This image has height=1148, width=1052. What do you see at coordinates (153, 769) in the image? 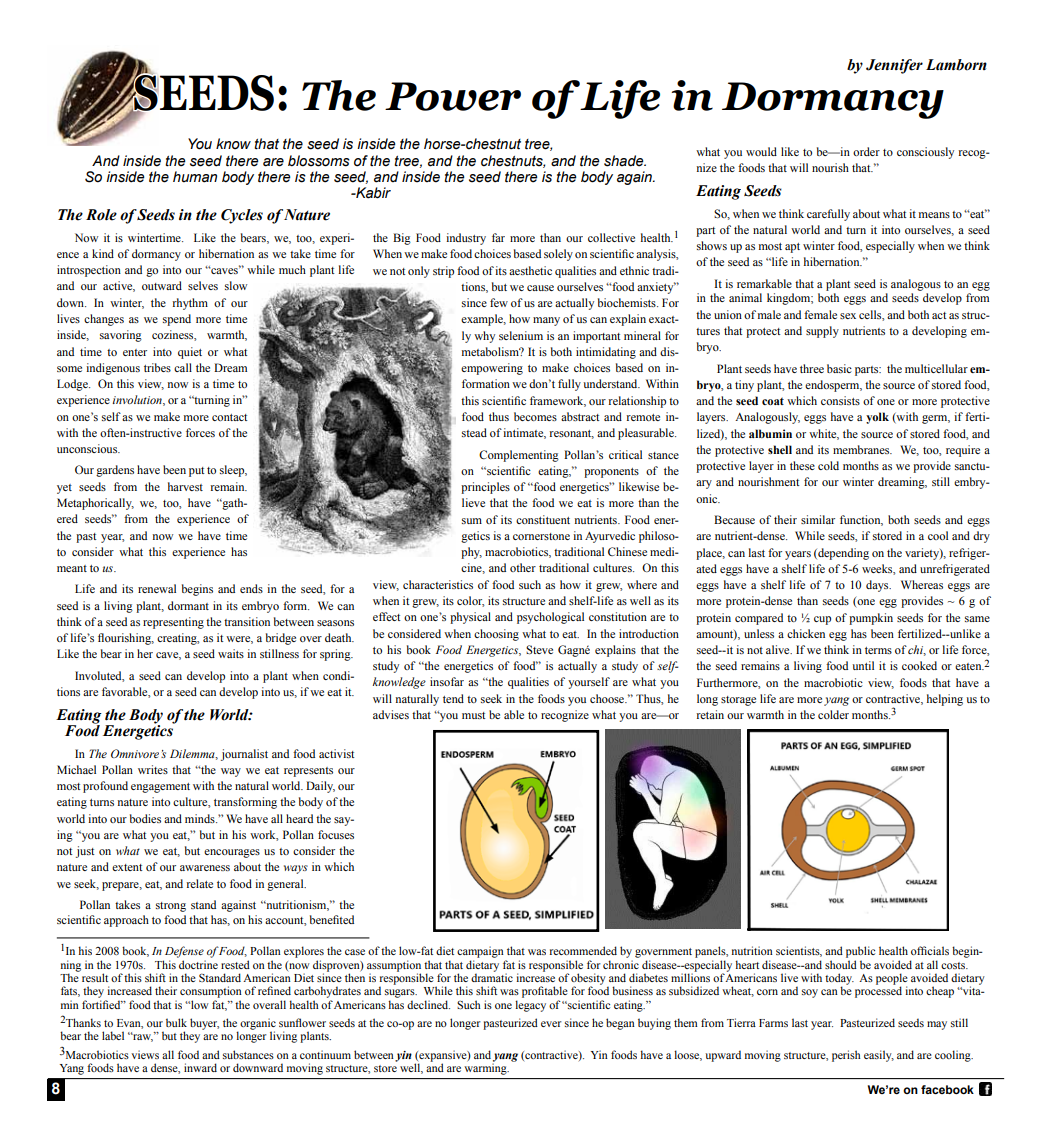
I see `writes` at bounding box center [153, 769].
